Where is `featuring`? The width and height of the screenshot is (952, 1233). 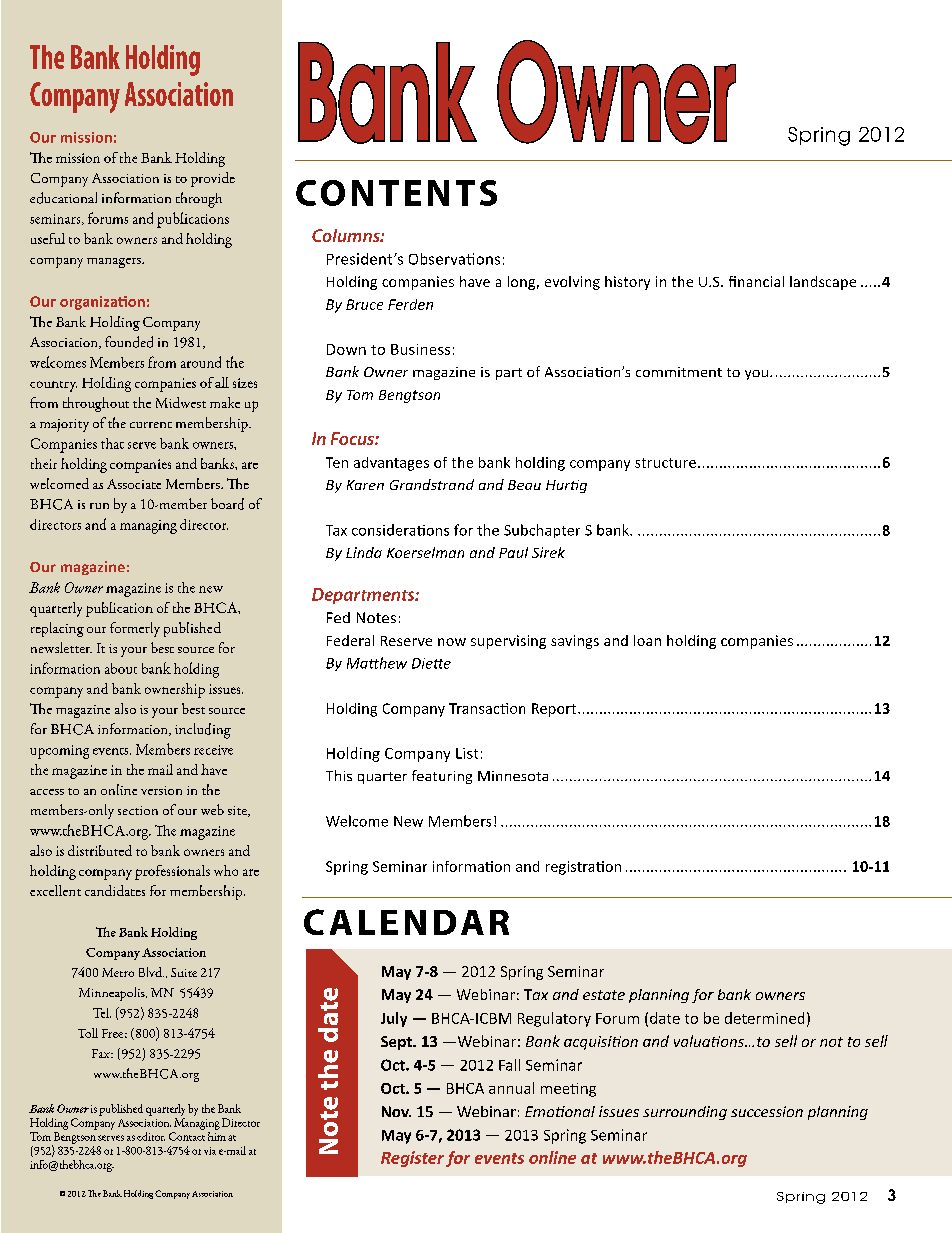
featuring is located at coordinates (442, 777).
